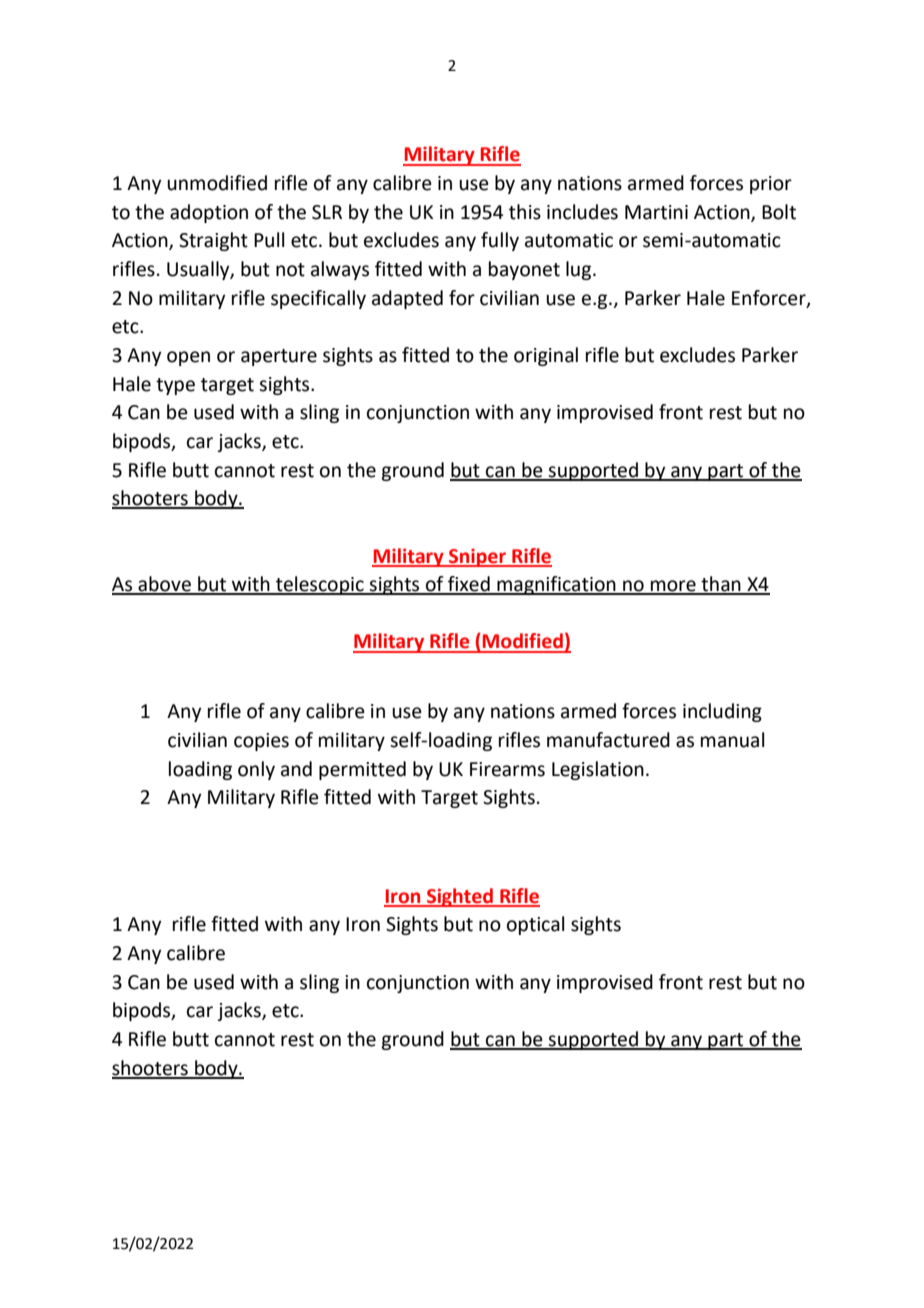  What do you see at coordinates (209, 213) in the screenshot?
I see `adoption` at bounding box center [209, 213].
